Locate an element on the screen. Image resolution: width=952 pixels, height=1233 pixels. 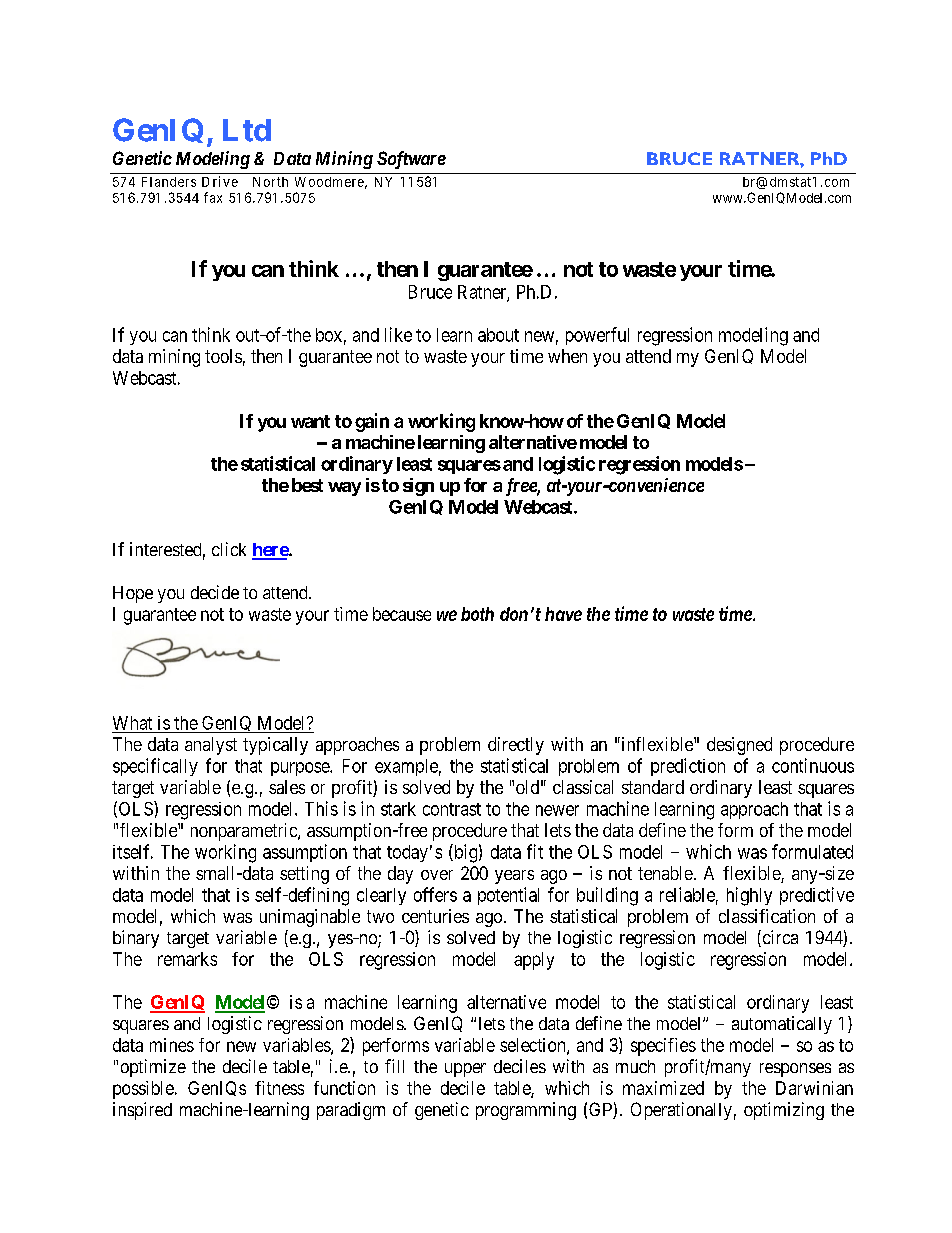
optimize is located at coordinates (153, 1068).
